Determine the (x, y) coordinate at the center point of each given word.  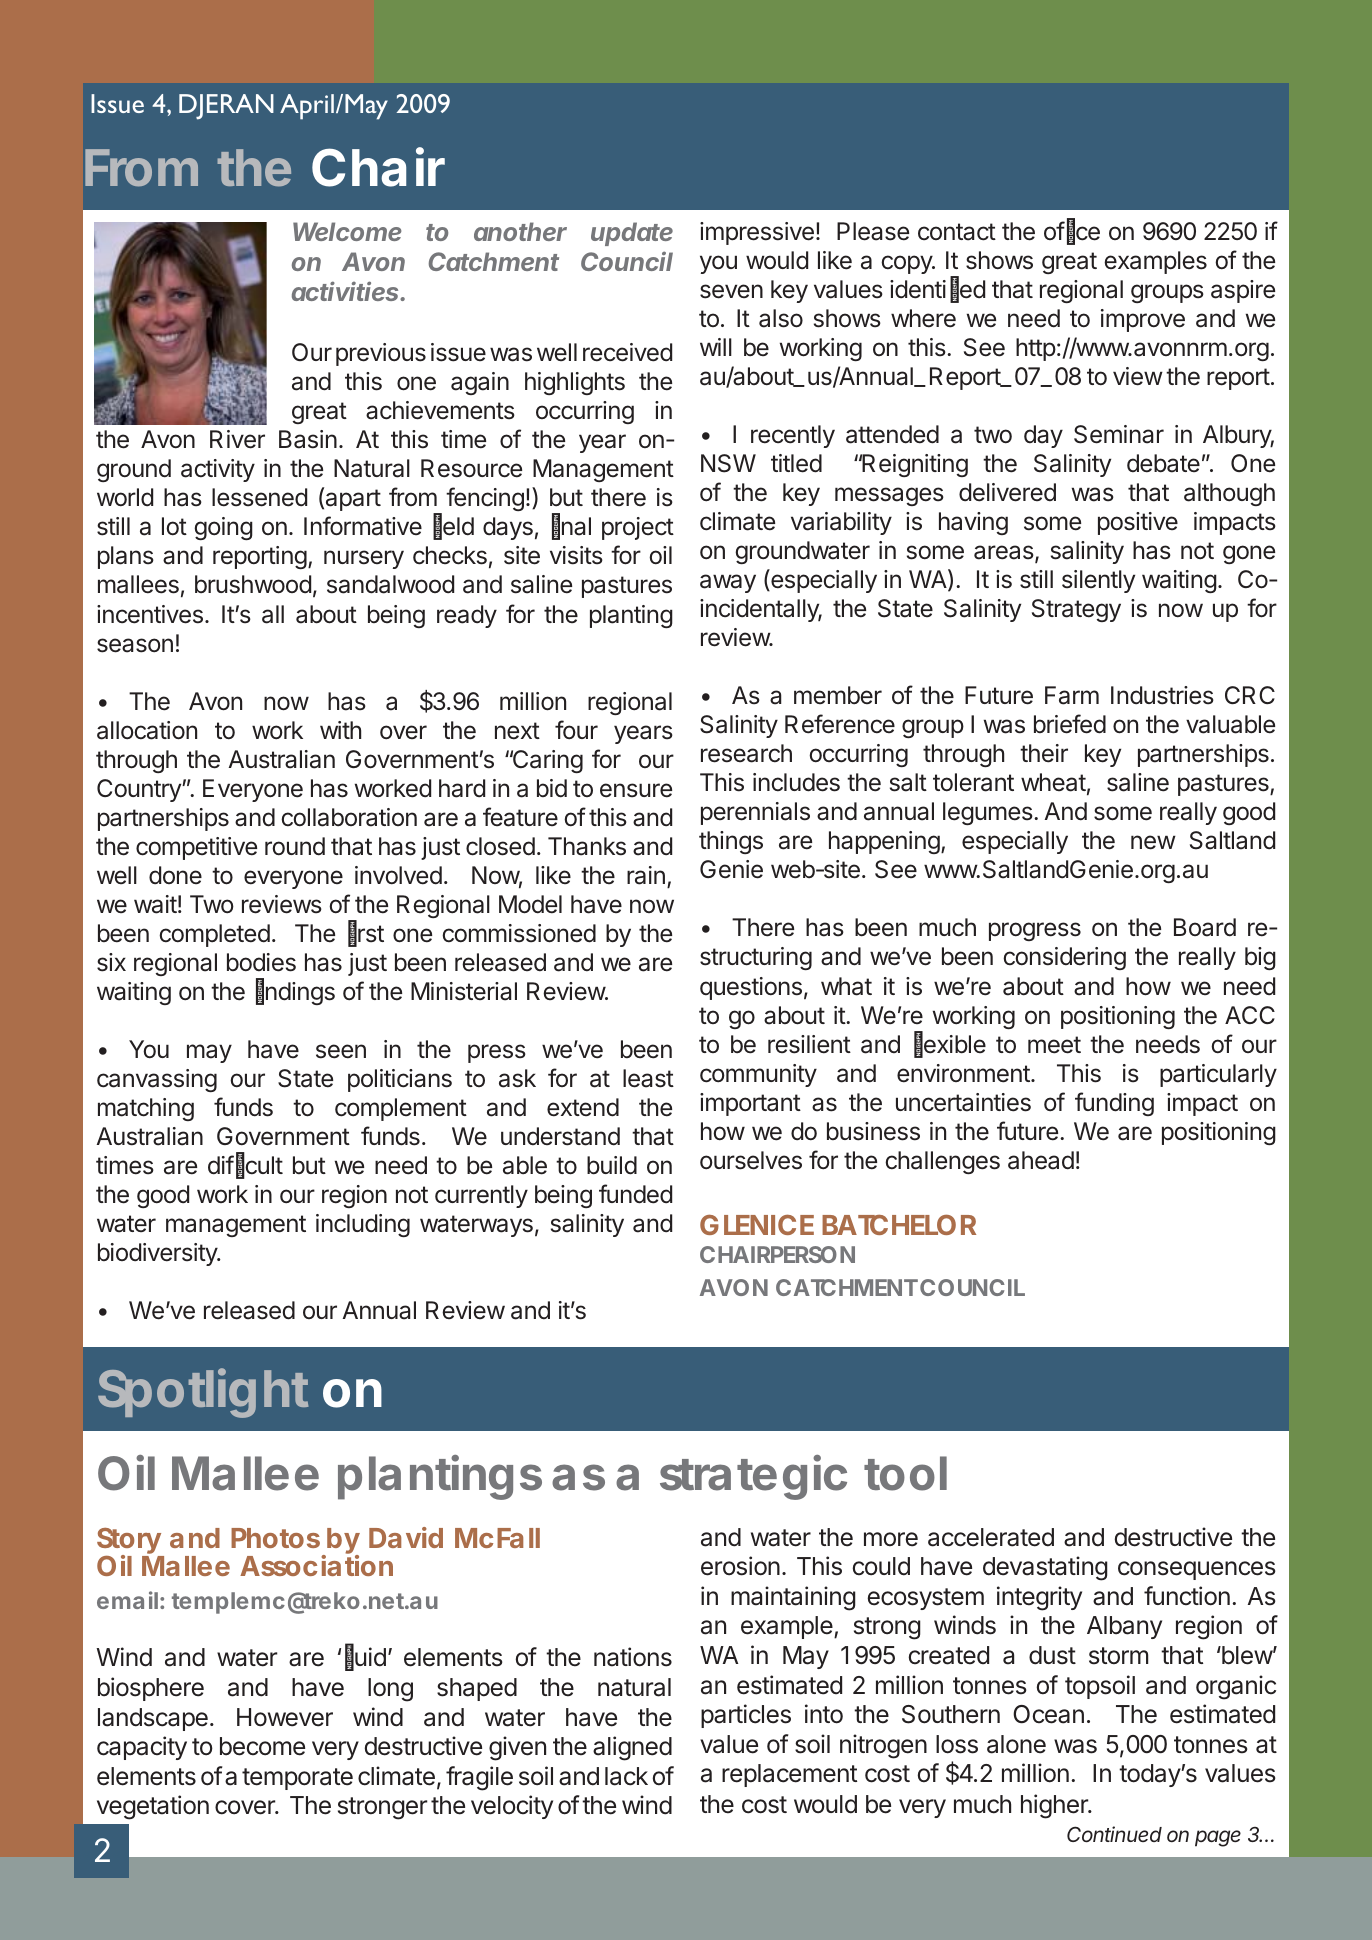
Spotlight (203, 1393)
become (262, 1746)
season (135, 645)
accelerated (991, 1537)
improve (1143, 320)
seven (731, 291)
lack (626, 1776)
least (648, 1078)
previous (381, 354)
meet (1054, 1045)
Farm (1072, 695)
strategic (753, 1477)
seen (341, 1051)
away (728, 583)
